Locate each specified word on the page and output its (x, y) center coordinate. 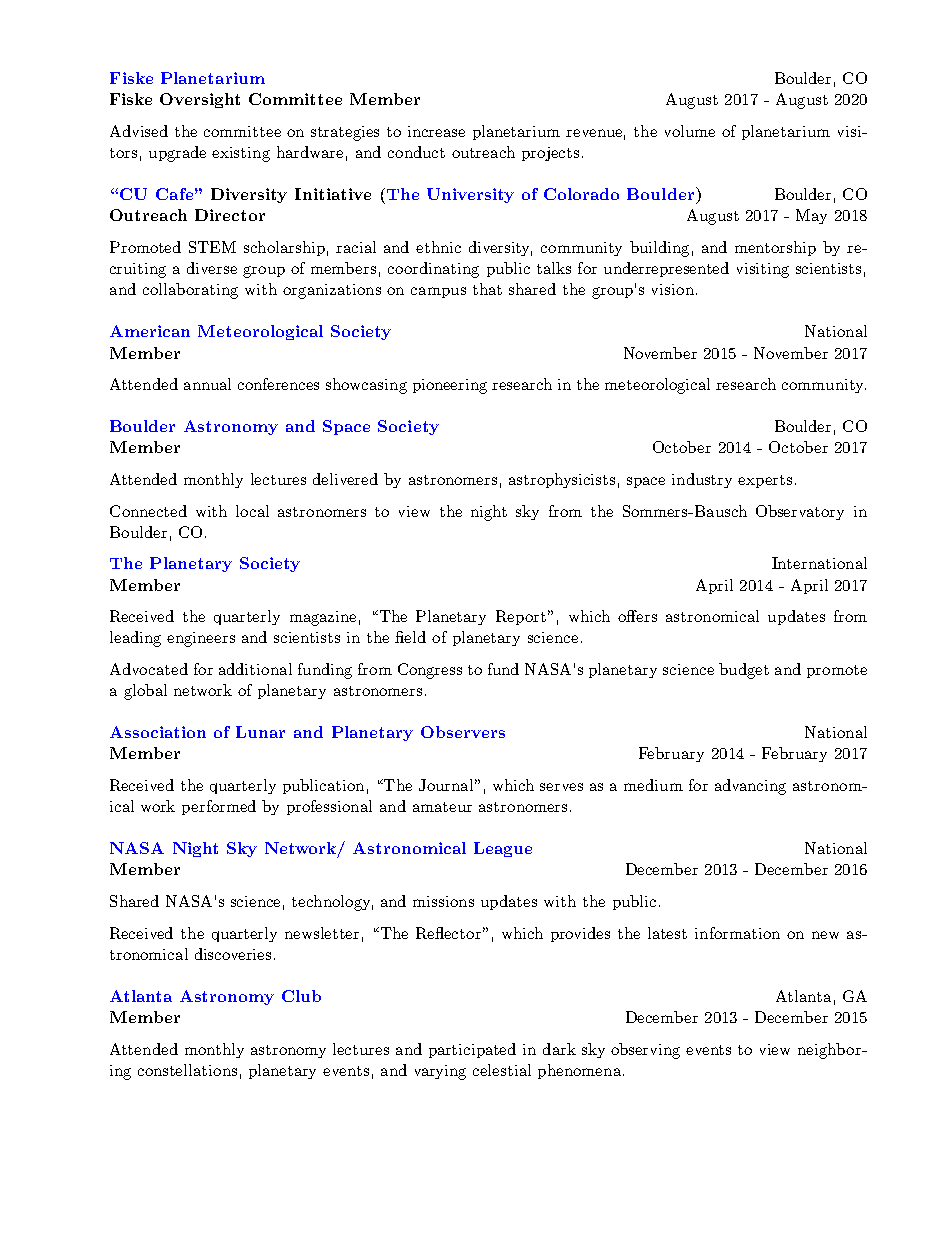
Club (301, 996)
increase (436, 131)
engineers (201, 639)
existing (241, 154)
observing (645, 1051)
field (410, 637)
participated (472, 1050)
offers (637, 616)
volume (690, 131)
